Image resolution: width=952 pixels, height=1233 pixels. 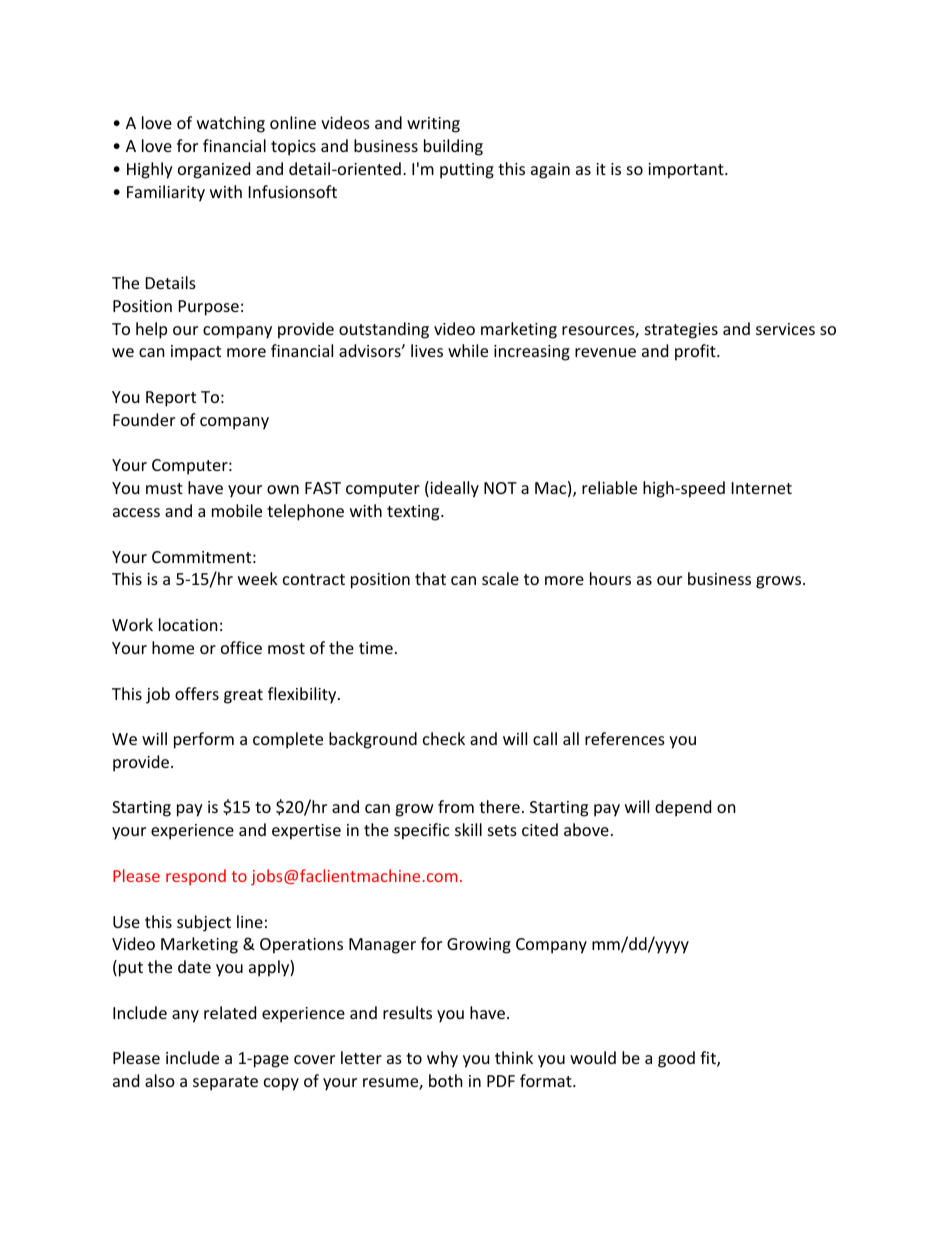 I want to click on that, so click(x=430, y=578).
